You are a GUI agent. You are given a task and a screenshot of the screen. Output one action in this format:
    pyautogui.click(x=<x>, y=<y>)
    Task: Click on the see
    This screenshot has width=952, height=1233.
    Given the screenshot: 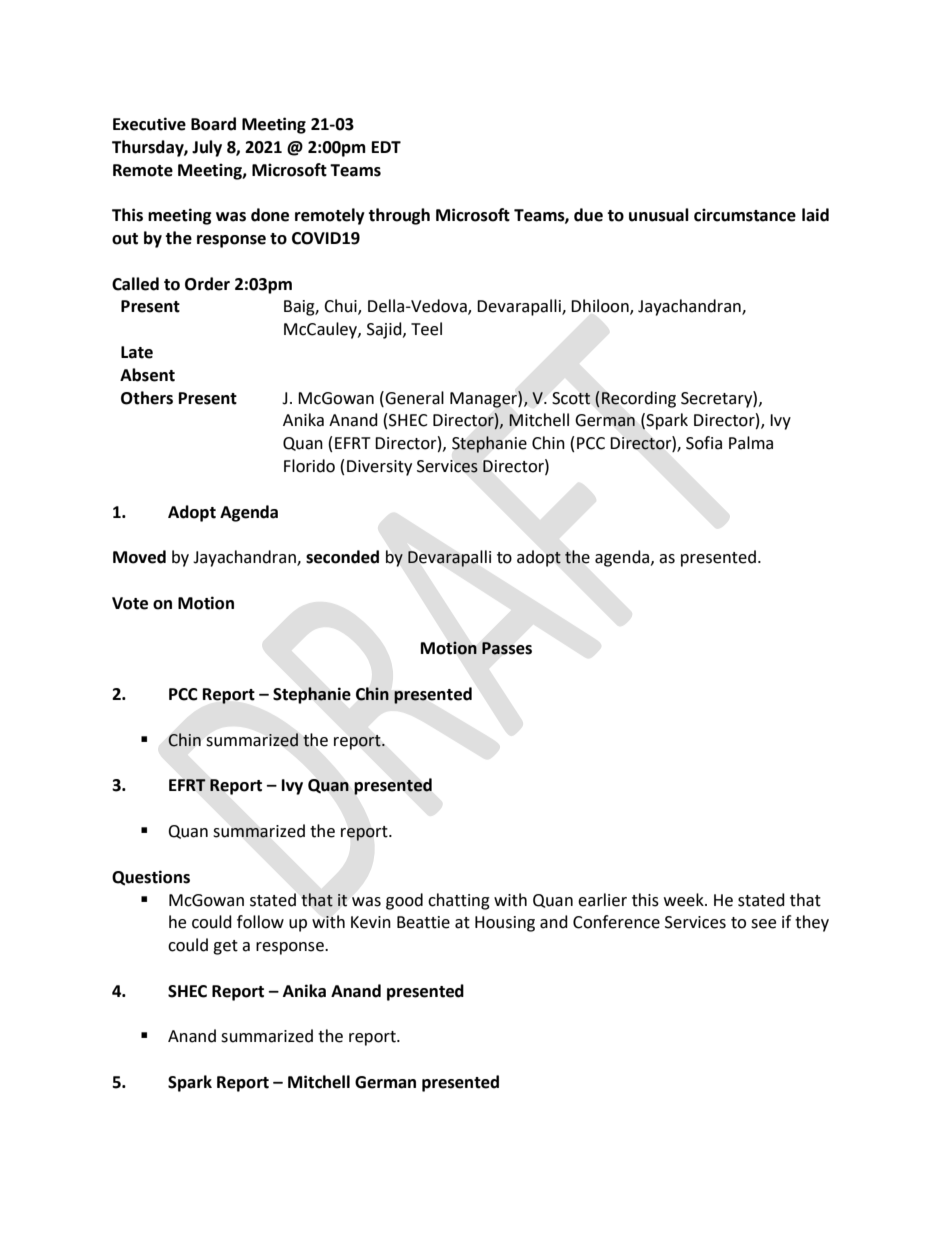 What is the action you would take?
    pyautogui.click(x=763, y=924)
